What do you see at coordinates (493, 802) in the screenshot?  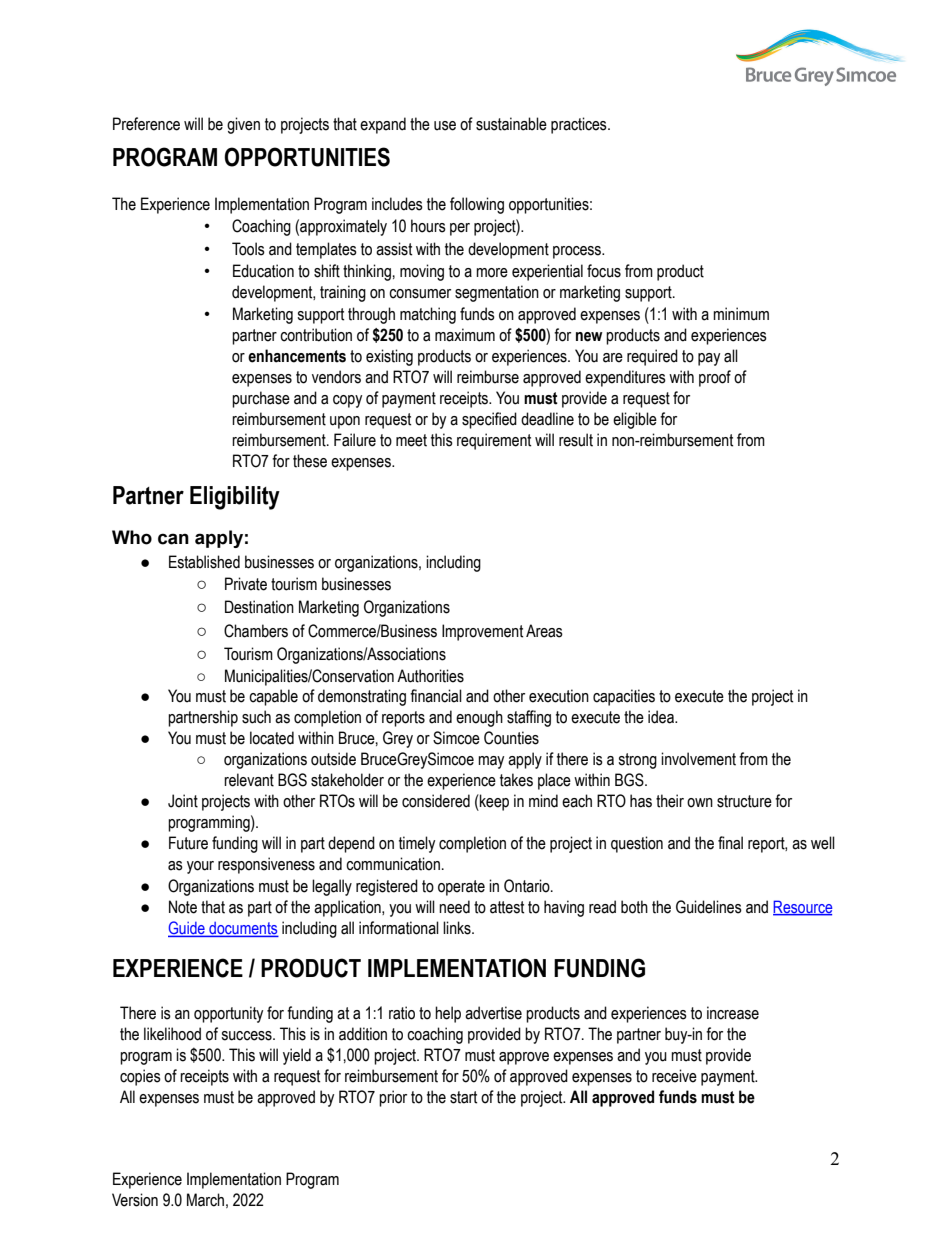 I see `keep` at bounding box center [493, 802].
